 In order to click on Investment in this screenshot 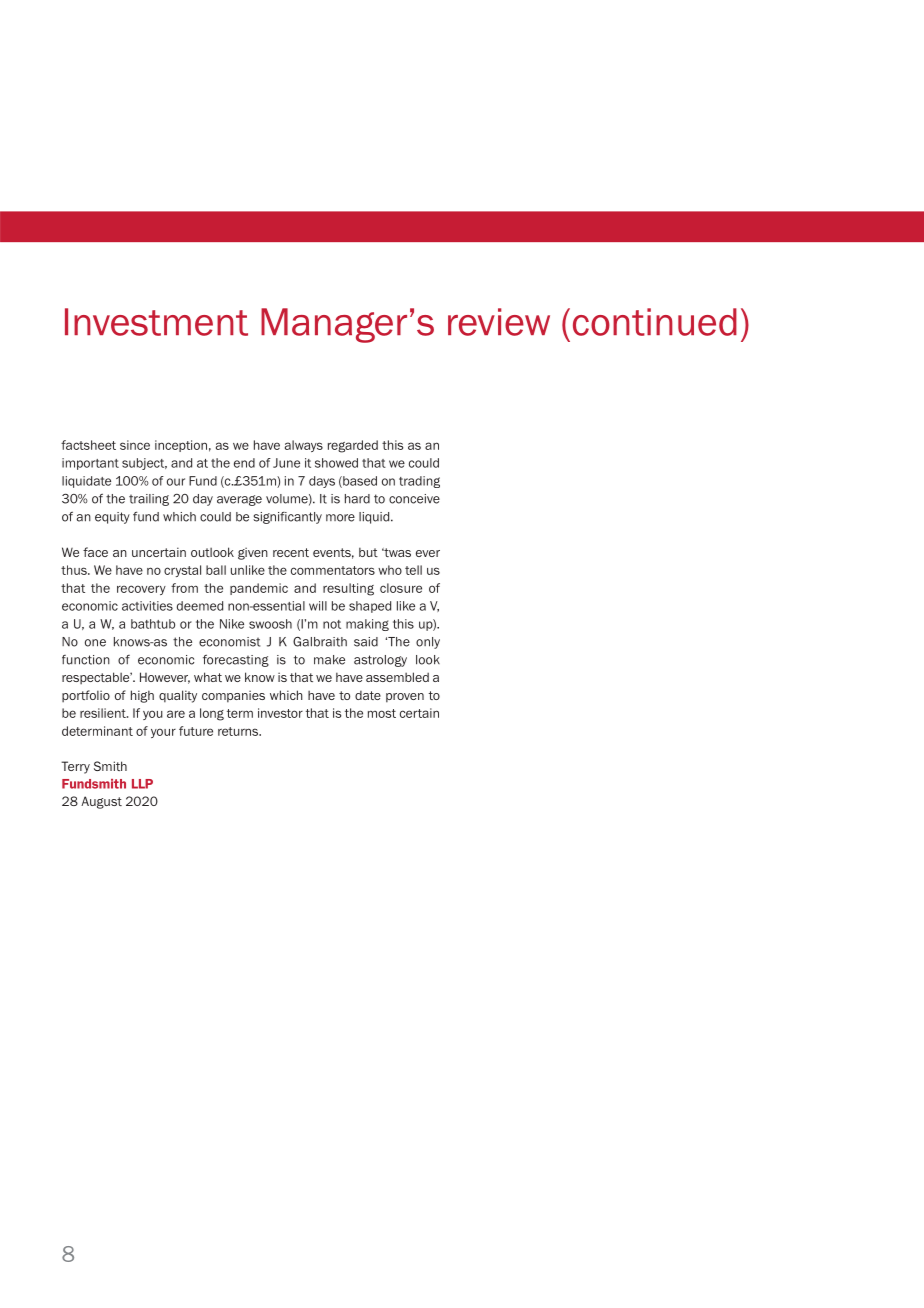, I will do `click(156, 322)`.
